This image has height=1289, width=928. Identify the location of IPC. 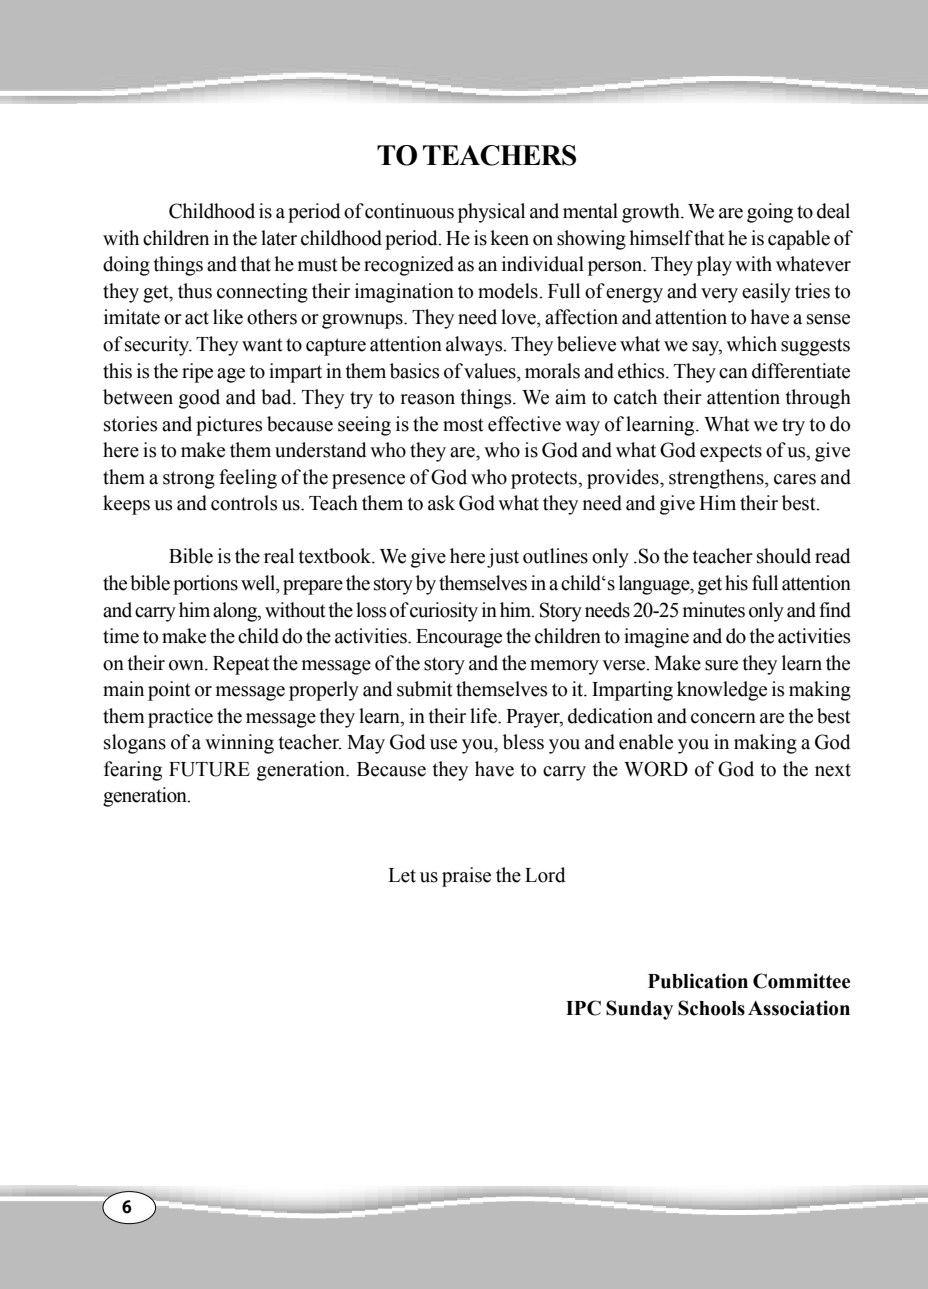
(583, 1008).
